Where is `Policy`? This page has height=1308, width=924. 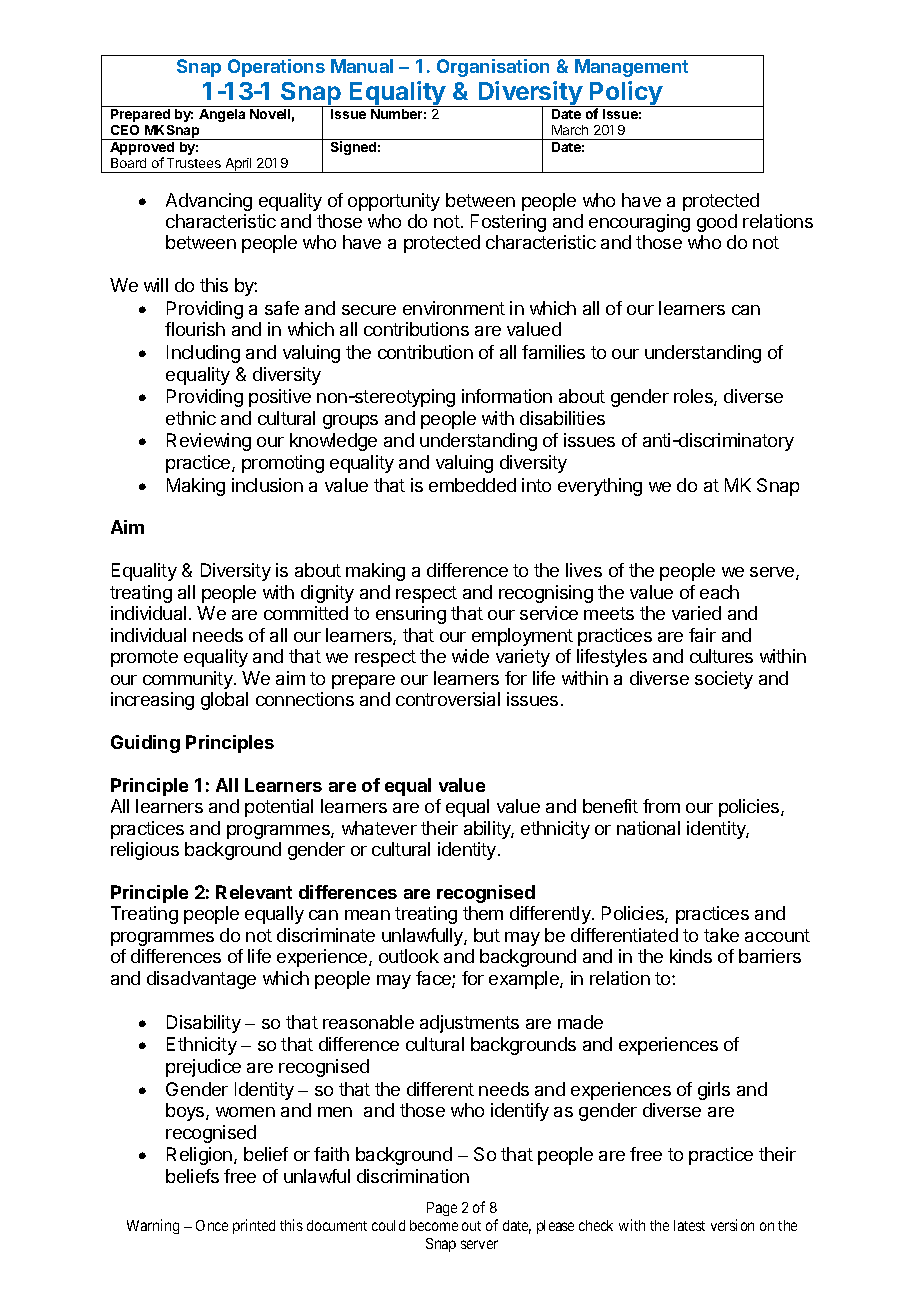
Policy is located at coordinates (626, 94).
